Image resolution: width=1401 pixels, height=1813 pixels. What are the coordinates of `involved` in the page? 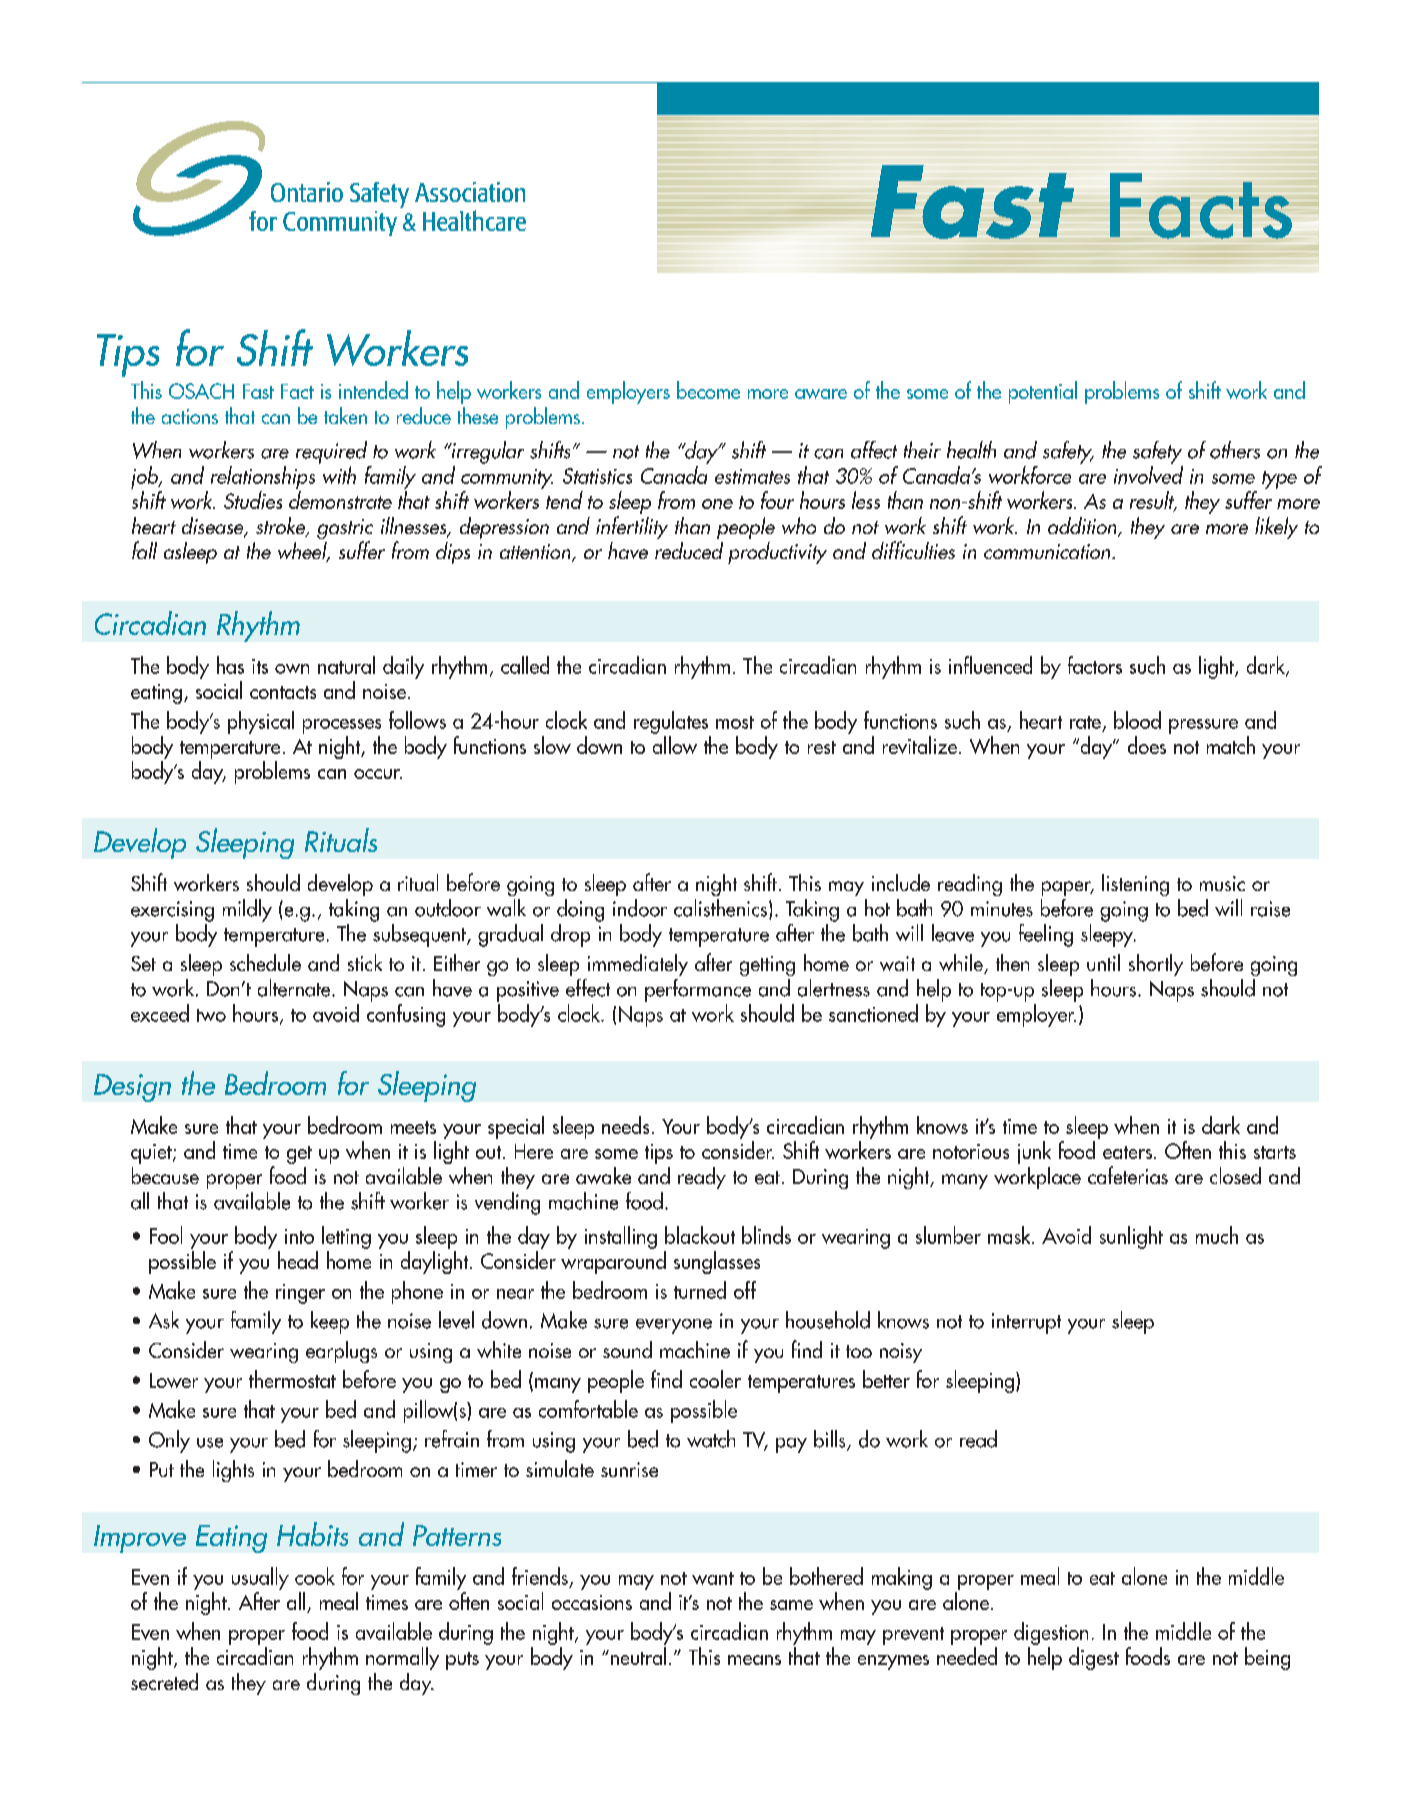 It's located at (1148, 475).
